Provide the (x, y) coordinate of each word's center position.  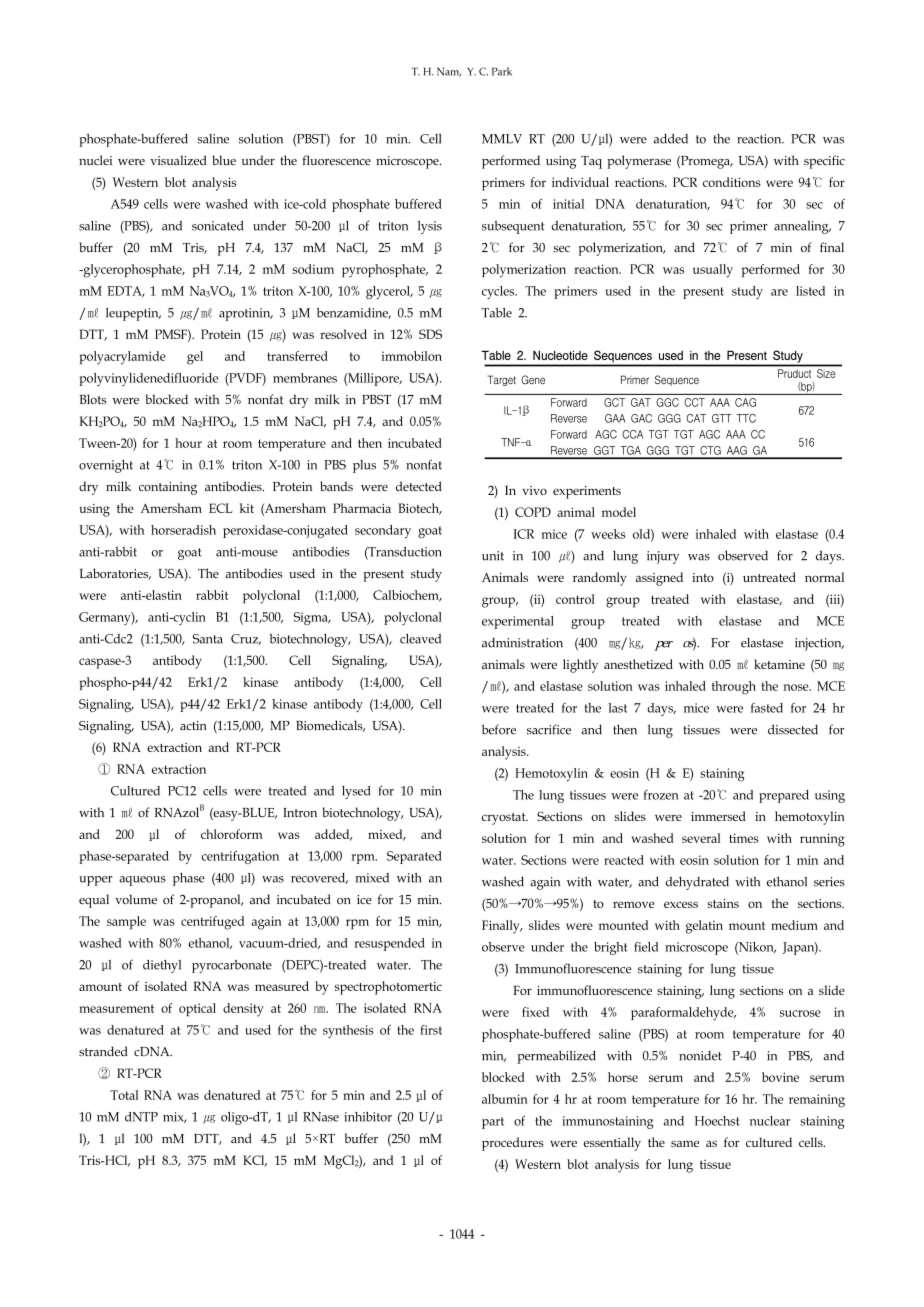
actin (193, 725)
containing (168, 488)
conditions (736, 182)
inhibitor (373, 1118)
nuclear (775, 1121)
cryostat (505, 819)
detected (419, 486)
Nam (449, 72)
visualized (181, 160)
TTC (746, 418)
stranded (103, 1051)
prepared (784, 796)
